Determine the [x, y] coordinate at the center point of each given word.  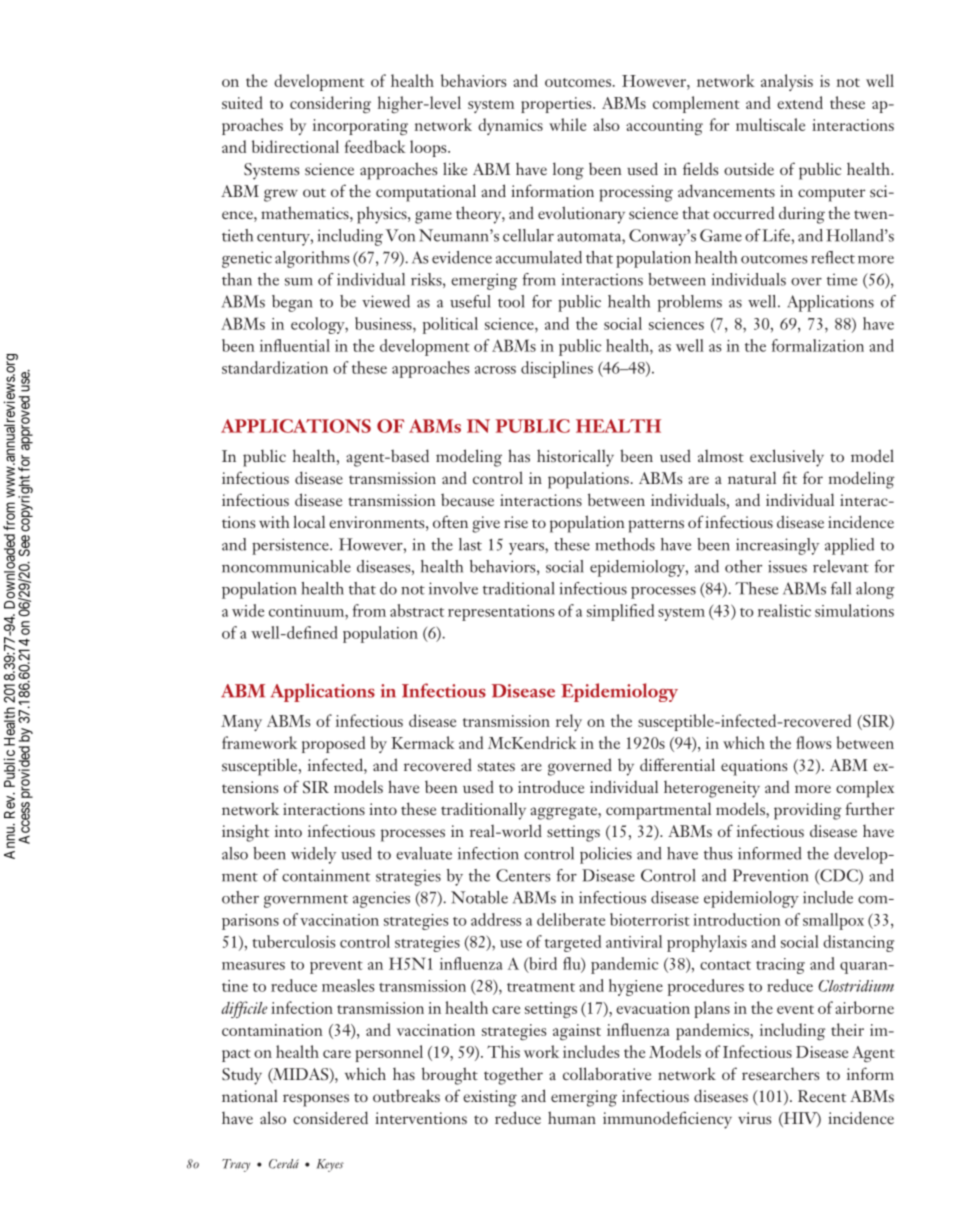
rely [569, 722]
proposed [333, 744]
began [292, 303]
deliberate [571, 919]
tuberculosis [294, 941]
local [309, 521]
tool [511, 301]
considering [330, 105]
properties [557, 105]
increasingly [777, 546]
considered [330, 1117]
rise [516, 522]
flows [813, 742]
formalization [818, 345]
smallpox [833, 921]
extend [800, 102]
